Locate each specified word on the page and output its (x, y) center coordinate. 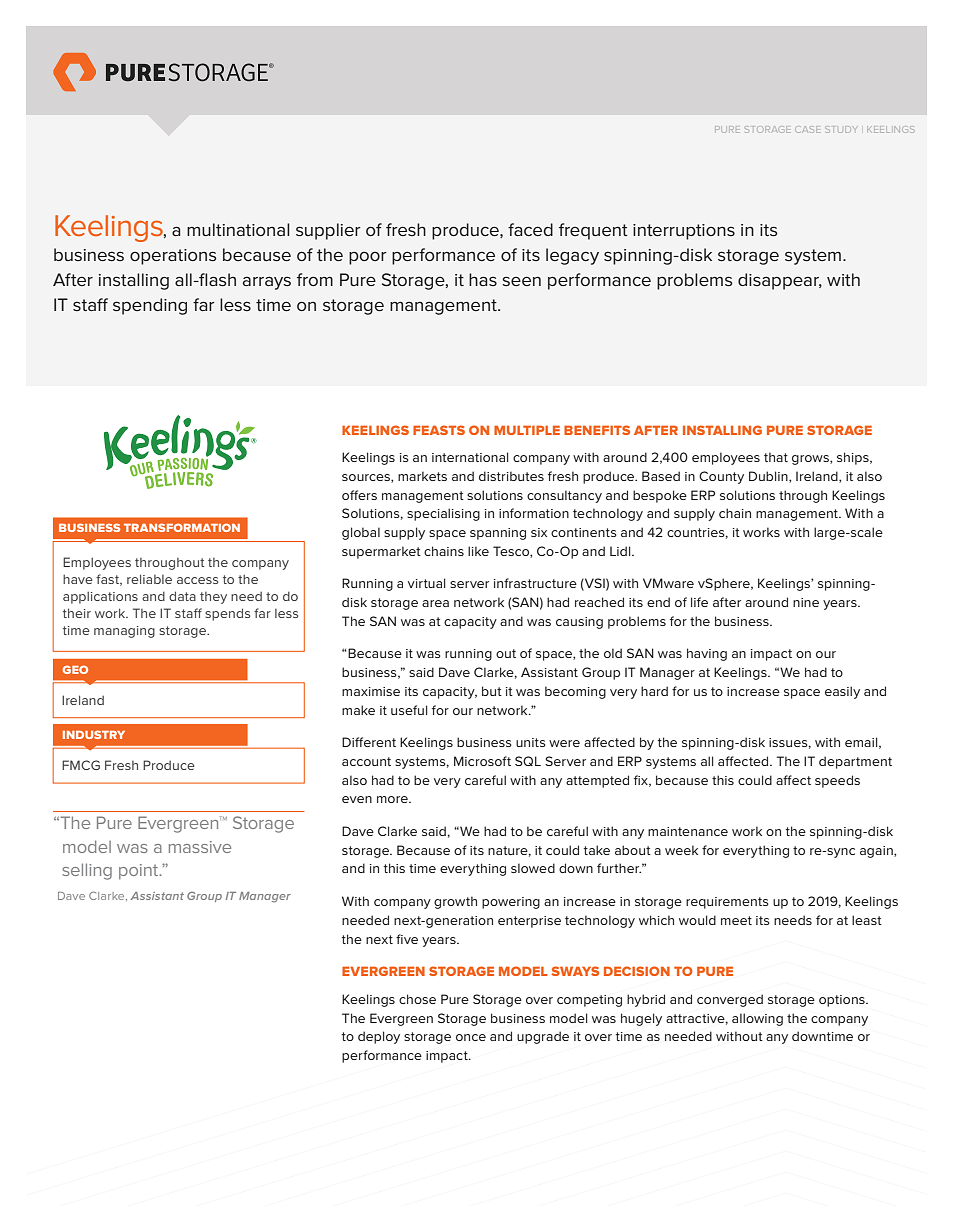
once (471, 1037)
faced (530, 229)
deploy (379, 1037)
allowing (757, 1019)
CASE (808, 129)
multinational (238, 229)
